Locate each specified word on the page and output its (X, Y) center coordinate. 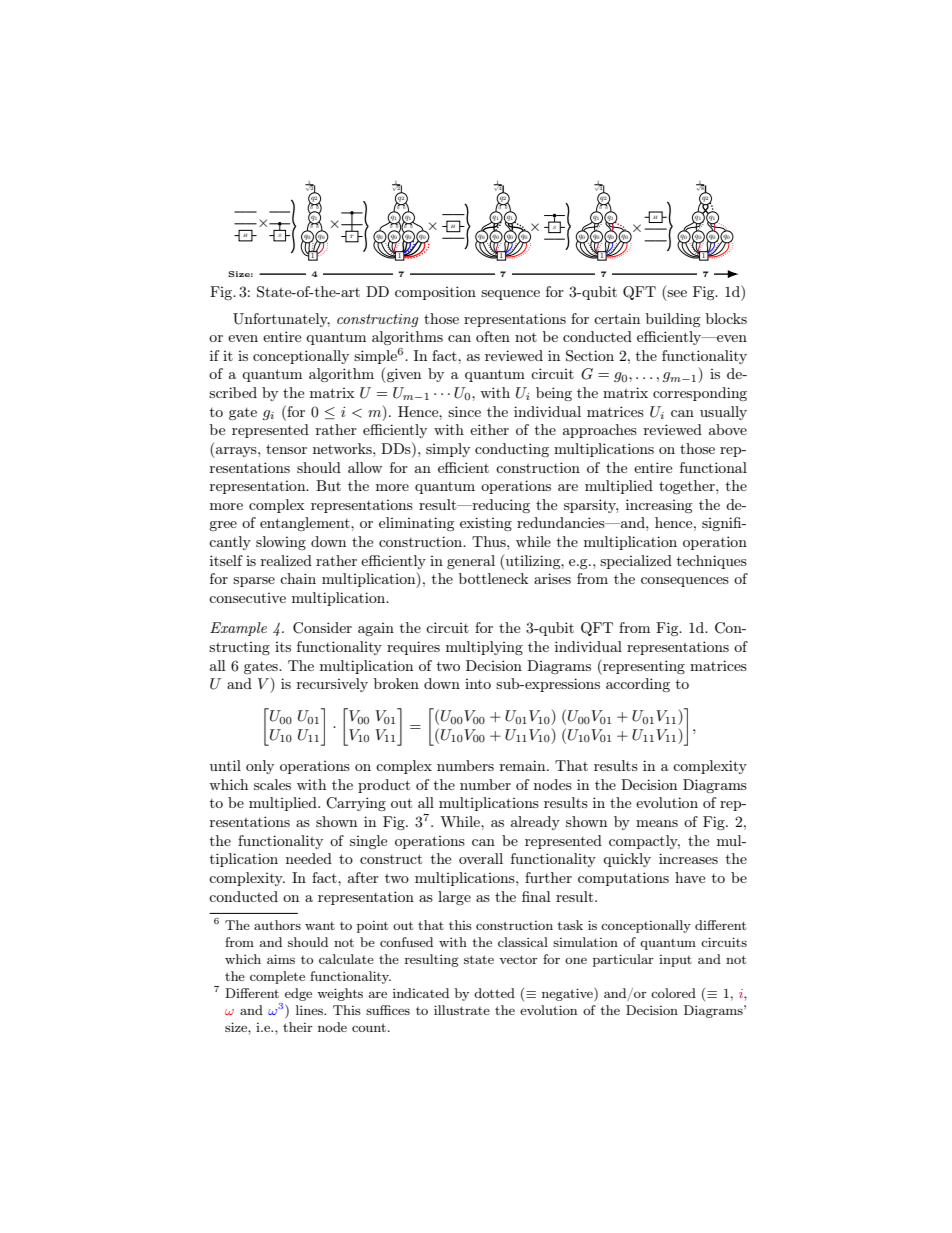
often (493, 336)
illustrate (462, 1010)
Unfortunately (281, 320)
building (673, 320)
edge (298, 994)
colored (673, 993)
